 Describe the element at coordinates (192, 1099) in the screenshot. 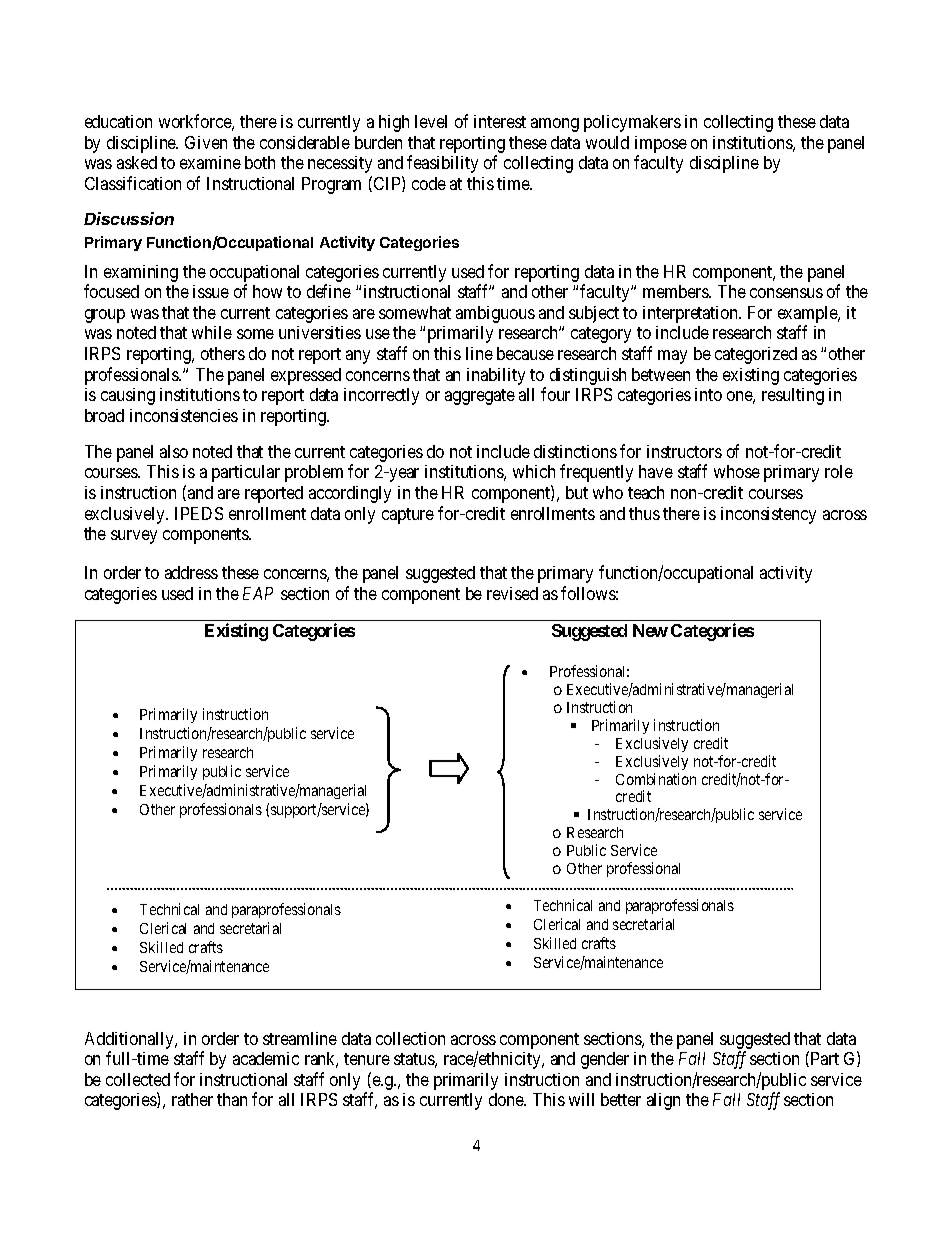

I see `rather` at that location.
